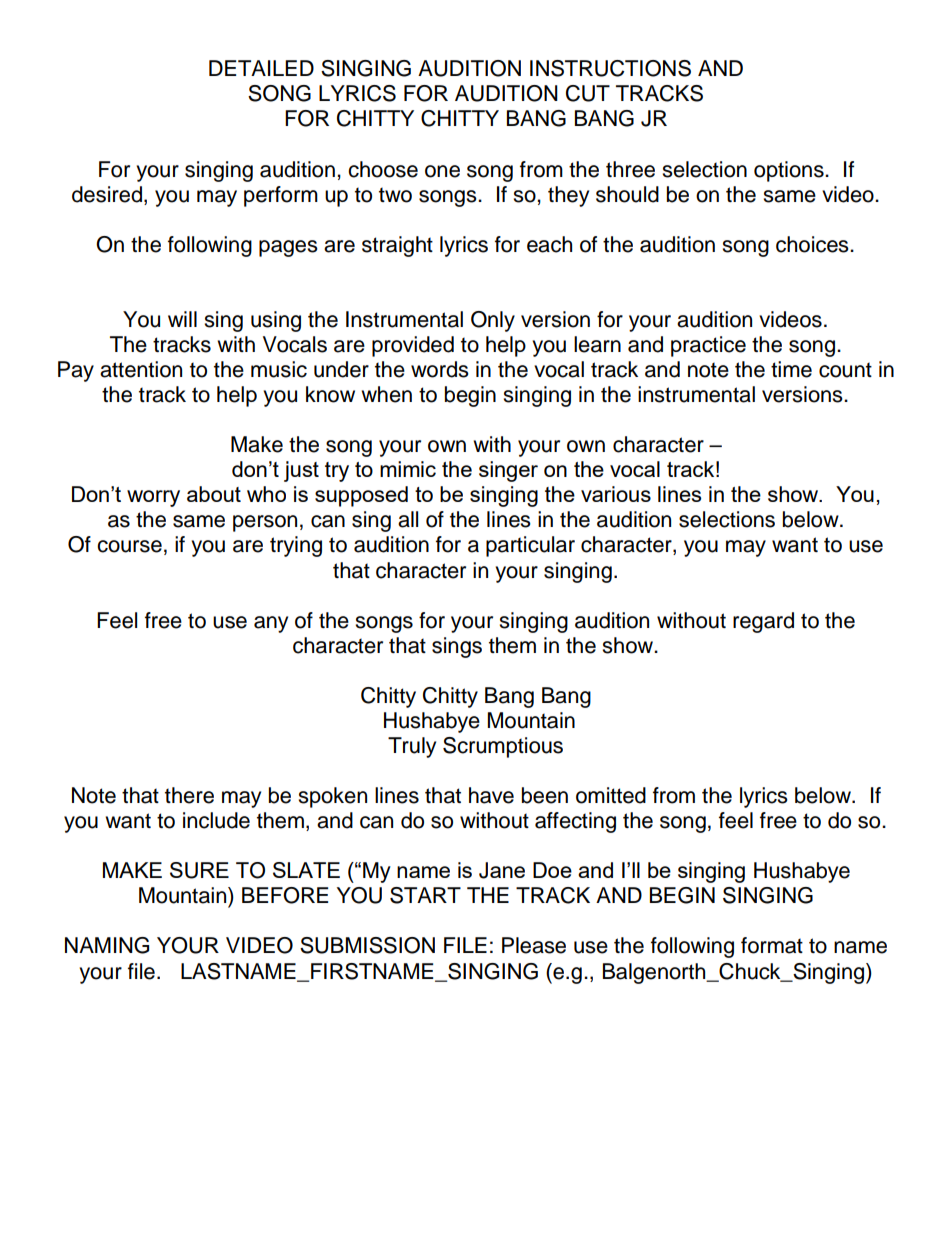 The height and width of the screenshot is (1233, 952). I want to click on various, so click(616, 494).
